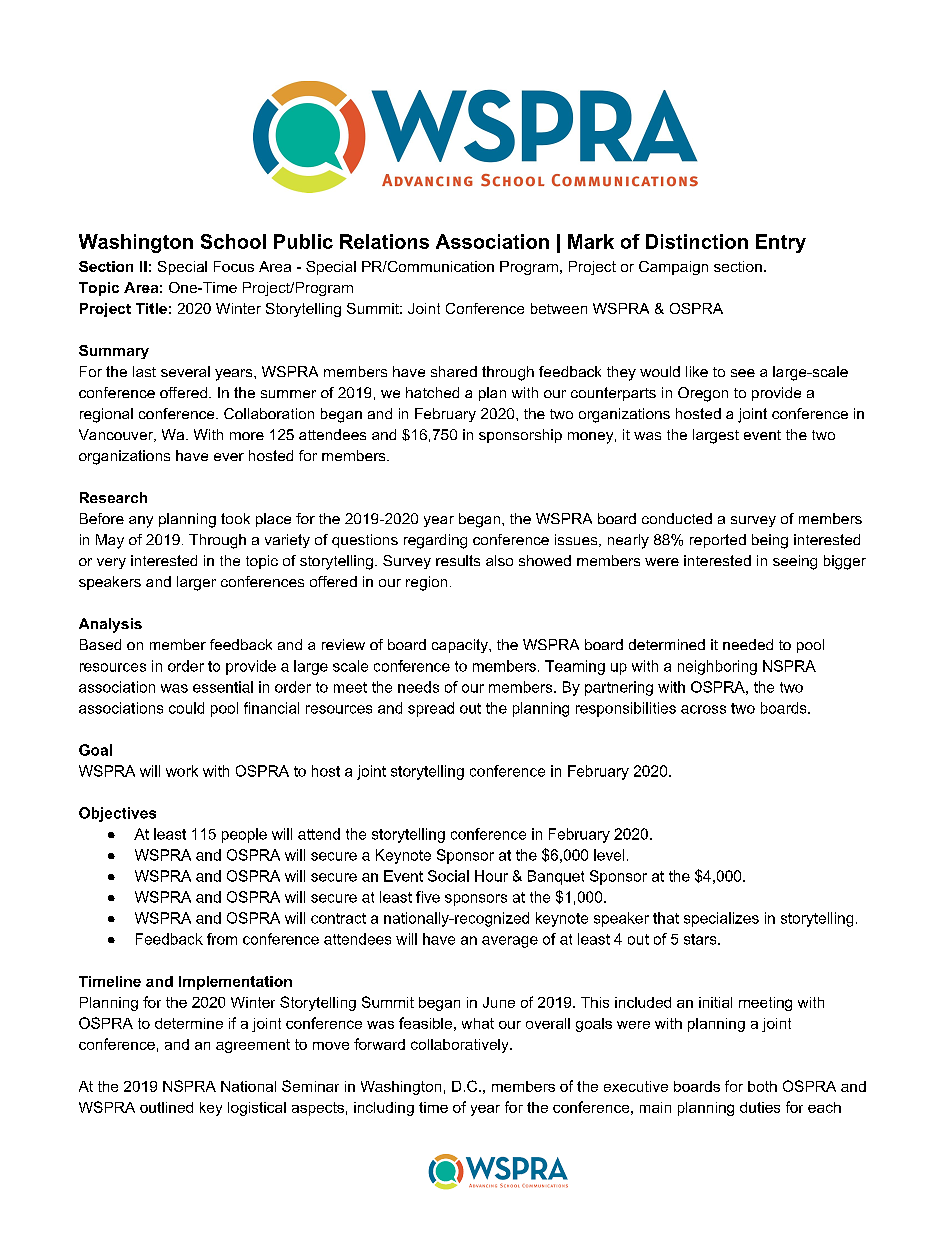 The image size is (952, 1233). I want to click on Focus, so click(234, 266).
